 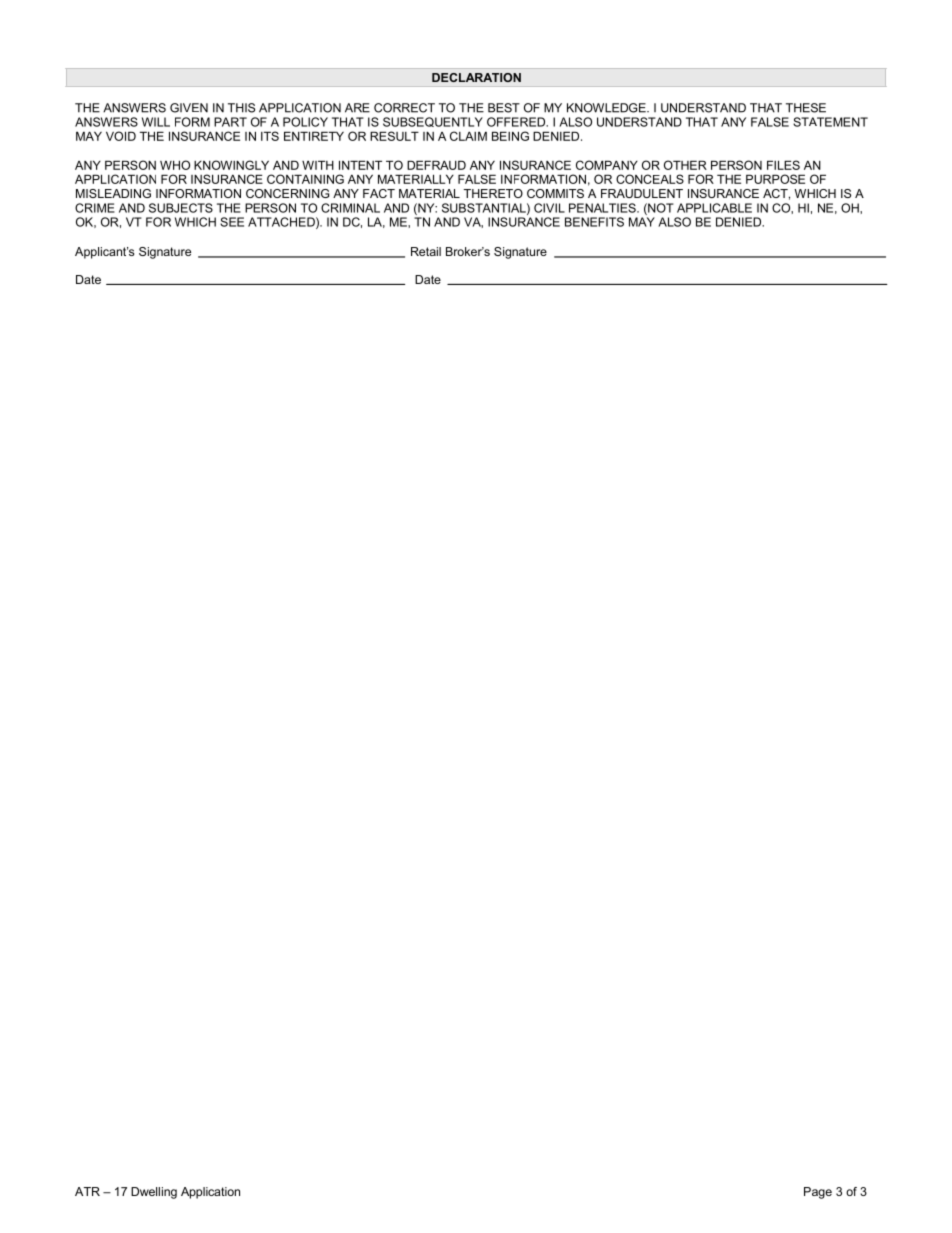 What do you see at coordinates (189, 108) in the screenshot?
I see `GIVEN` at bounding box center [189, 108].
